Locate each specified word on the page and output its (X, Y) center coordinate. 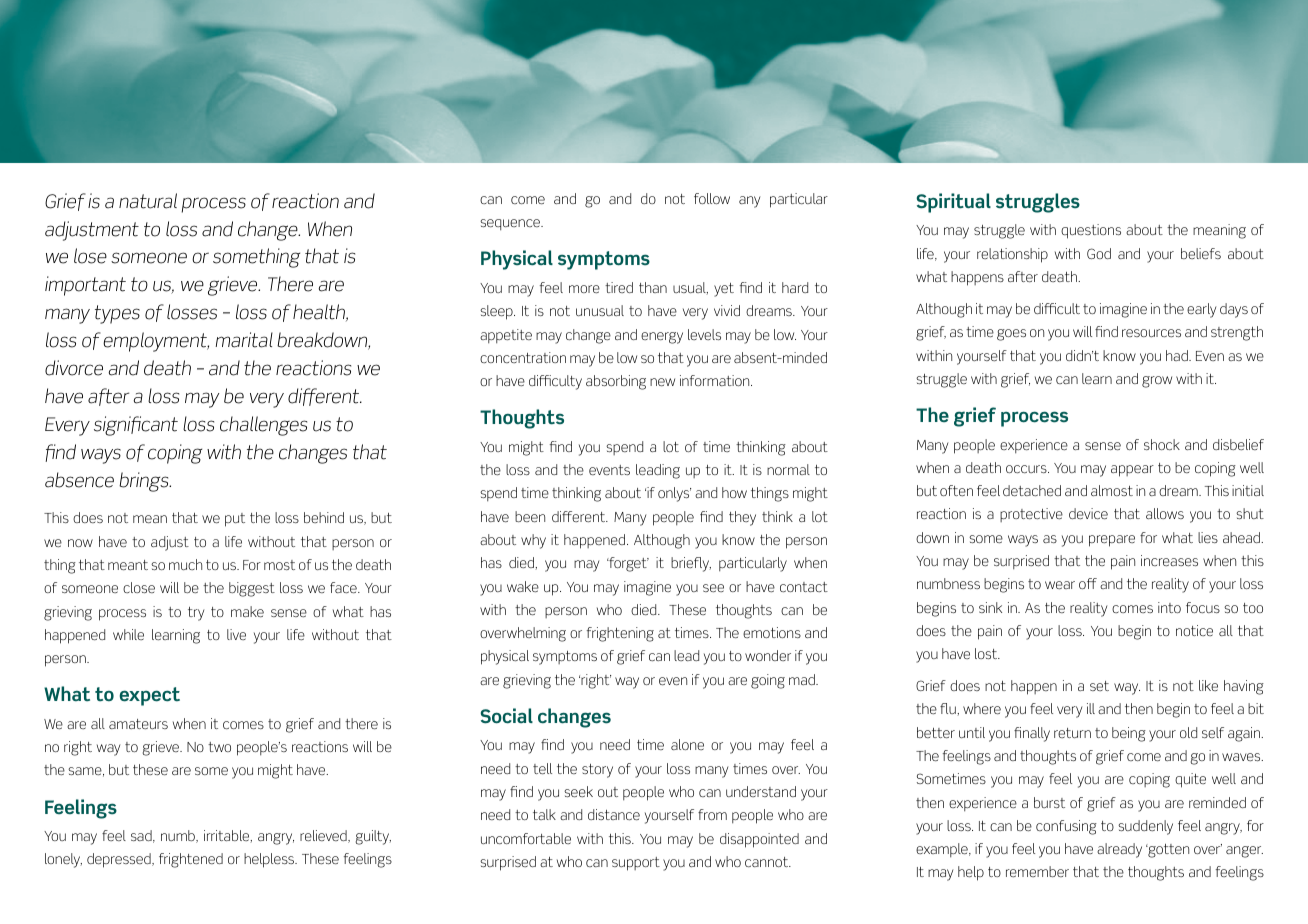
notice (1194, 630)
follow (712, 198)
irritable (228, 836)
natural (148, 201)
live (236, 634)
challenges (263, 426)
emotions (772, 632)
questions (1091, 231)
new (662, 382)
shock (1162, 444)
